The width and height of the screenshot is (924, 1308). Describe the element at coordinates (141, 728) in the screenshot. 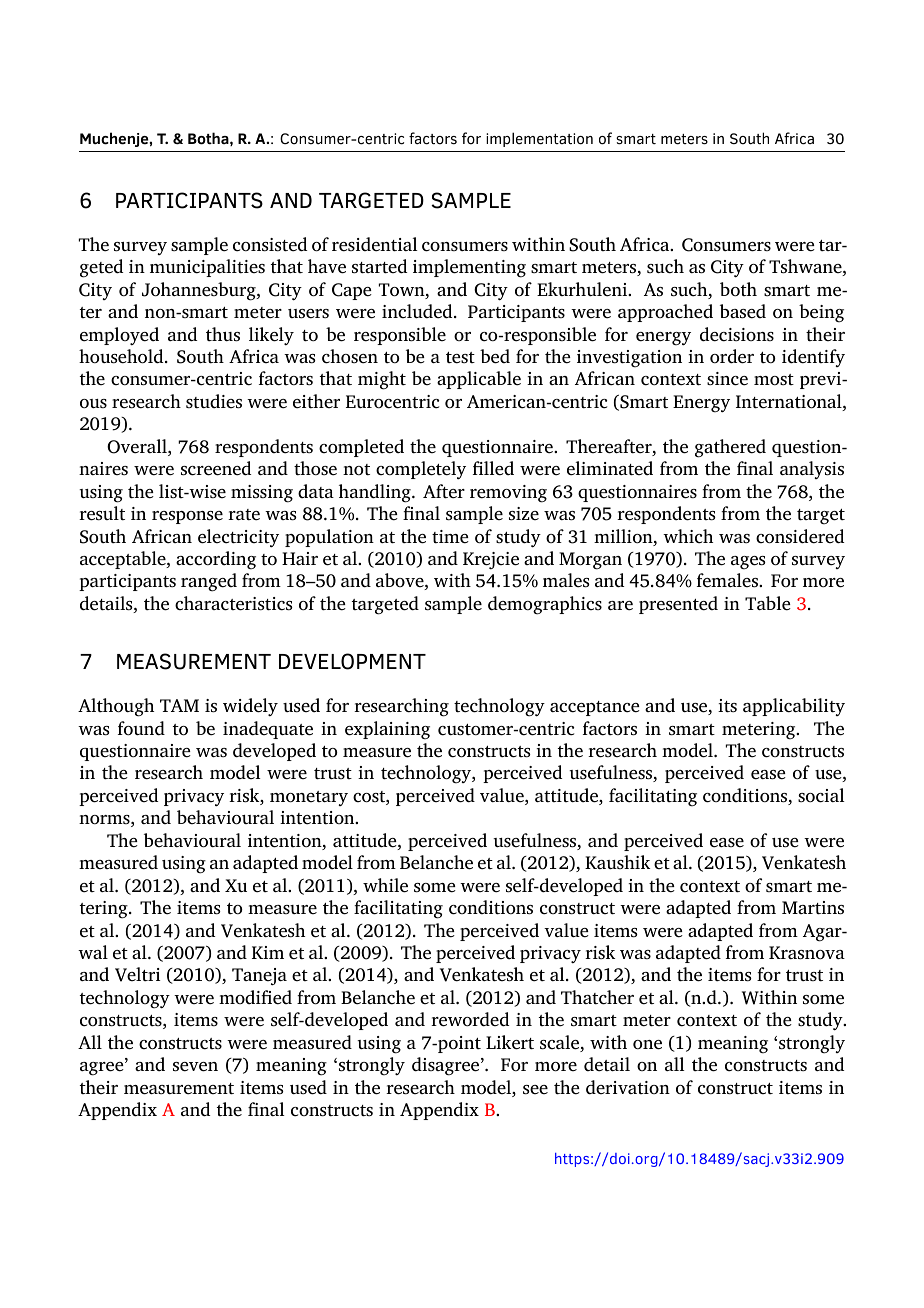

I see `found` at that location.
